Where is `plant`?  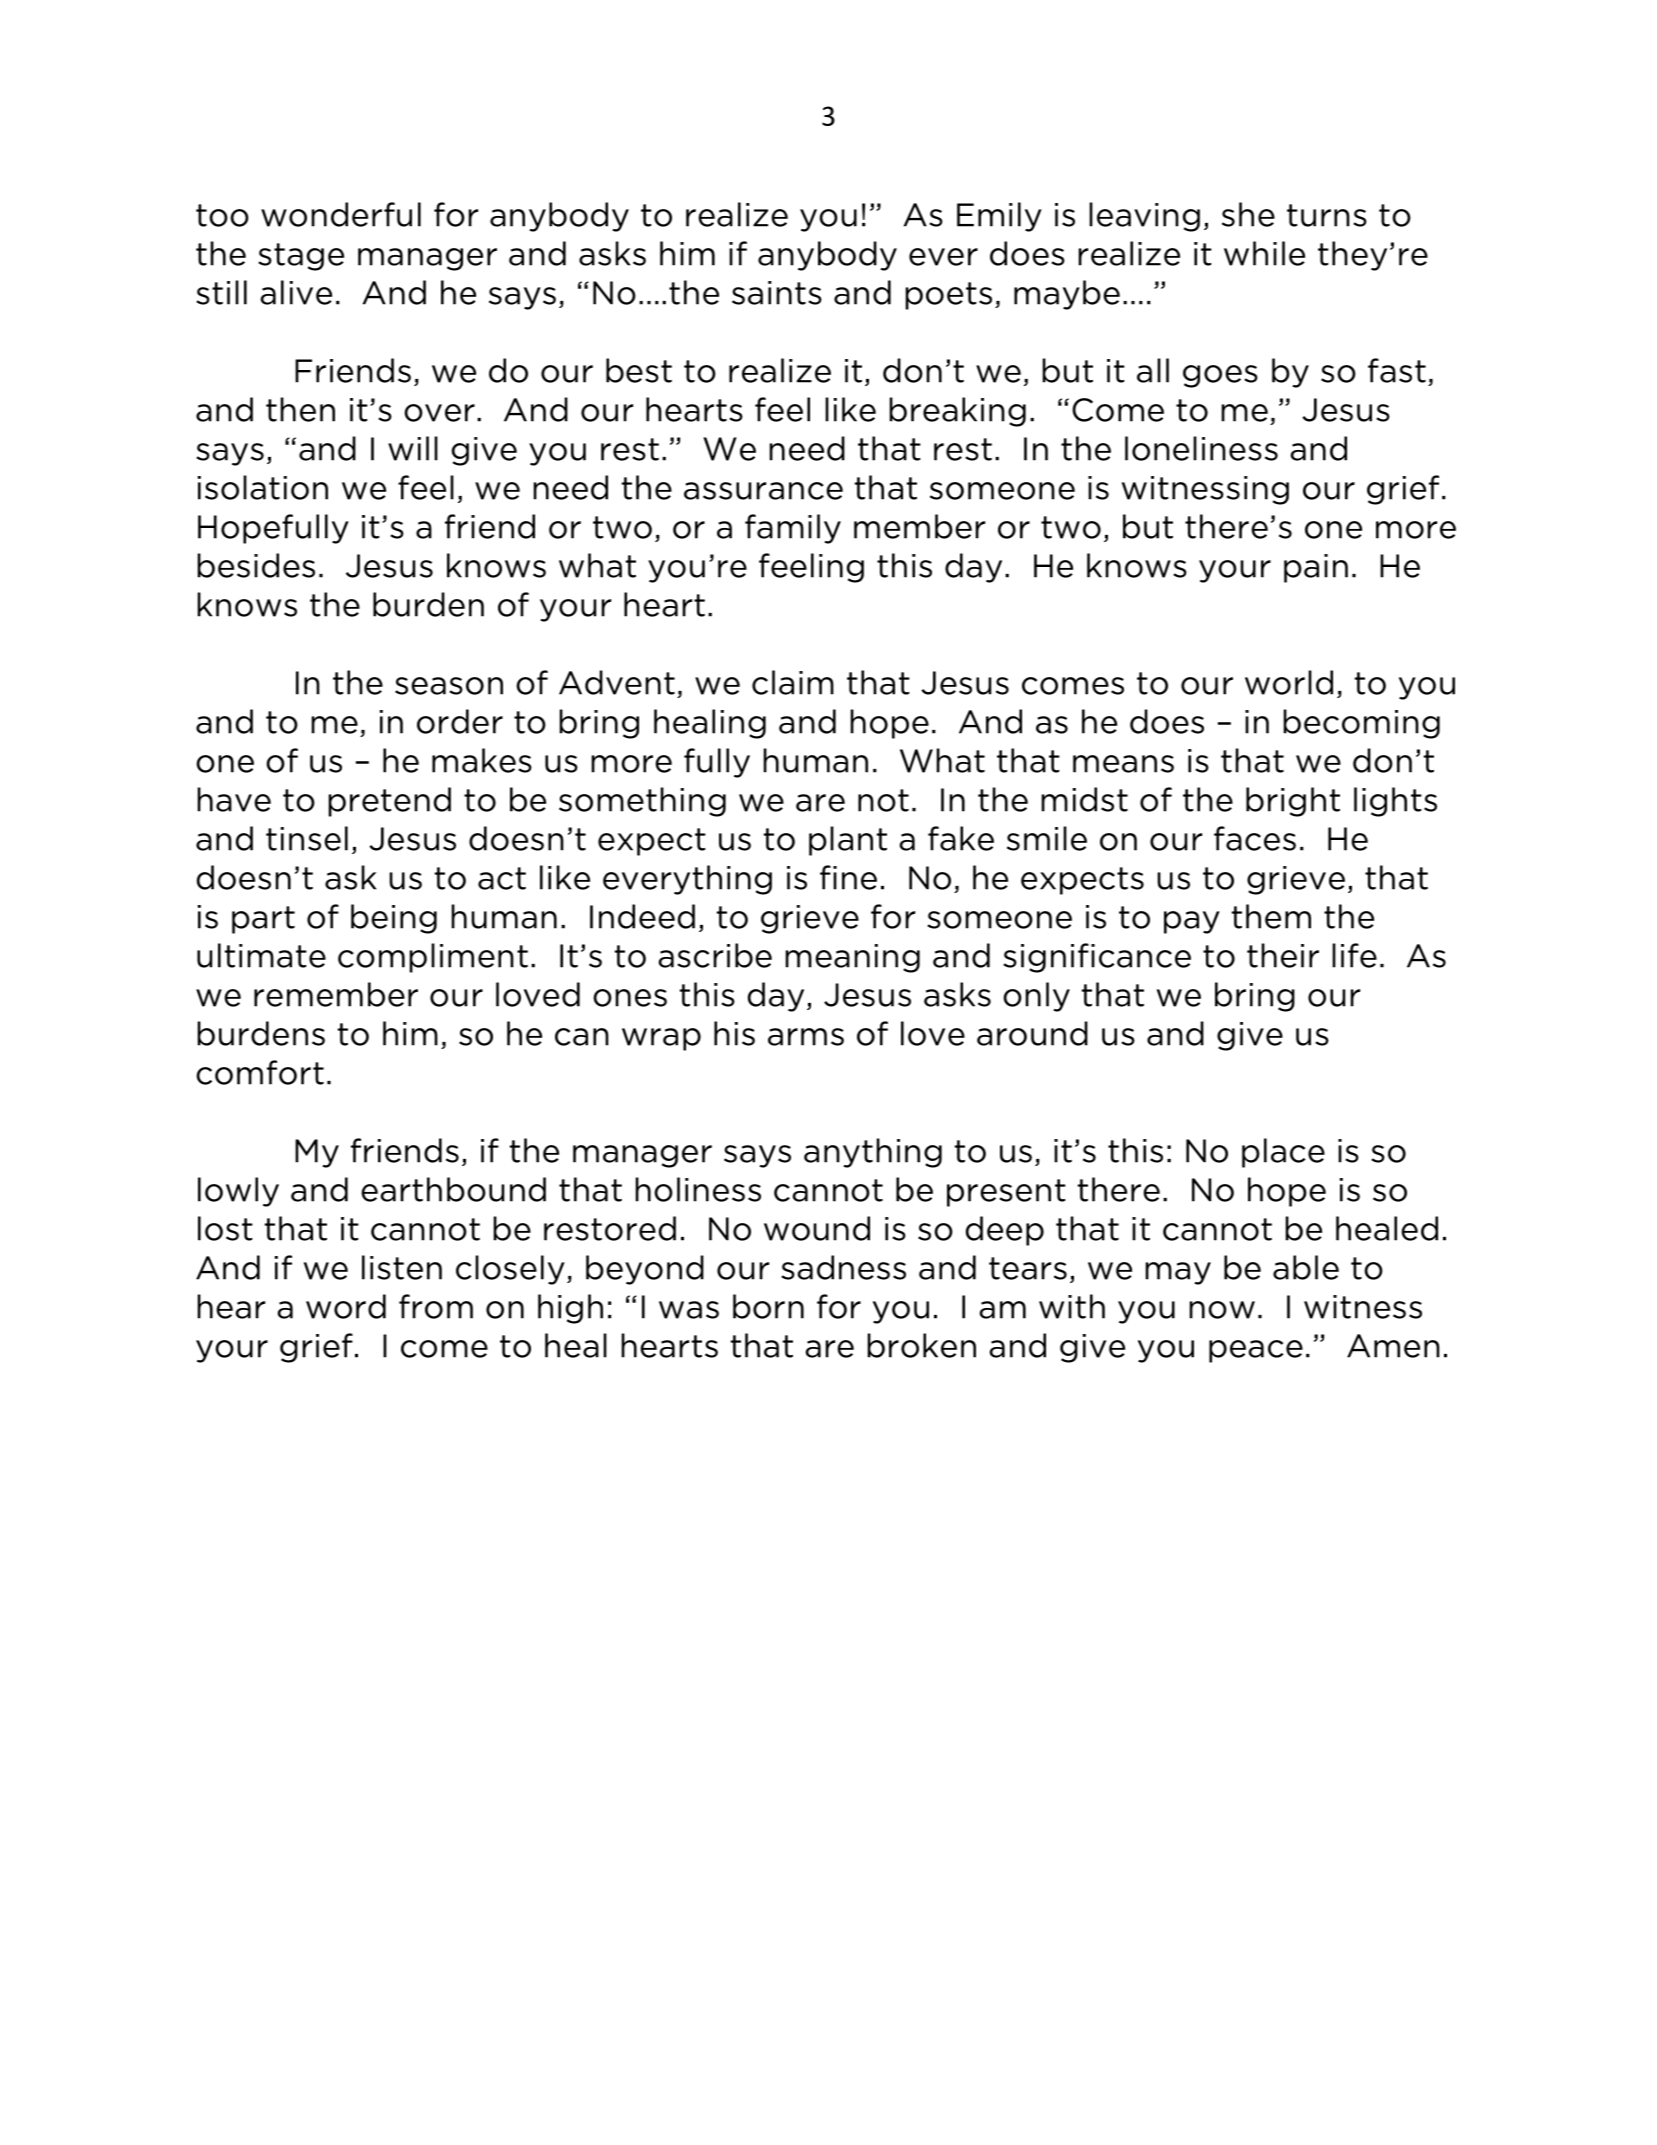 plant is located at coordinates (848, 841).
